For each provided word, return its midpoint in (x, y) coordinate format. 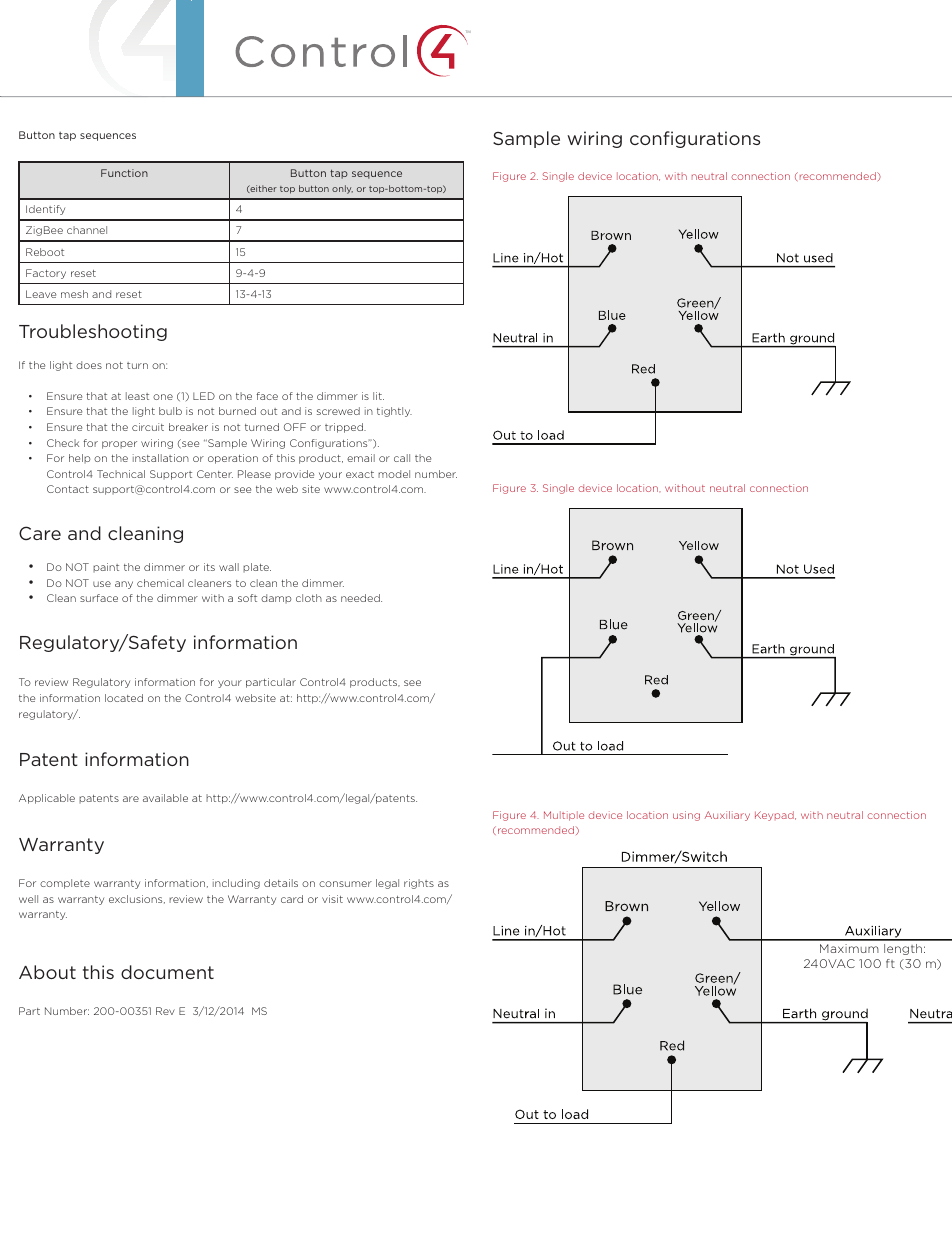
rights (419, 884)
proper (119, 445)
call (402, 458)
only (342, 189)
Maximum (849, 948)
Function (124, 173)
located (124, 698)
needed (361, 598)
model (394, 474)
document (167, 972)
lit (378, 396)
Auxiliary (727, 816)
